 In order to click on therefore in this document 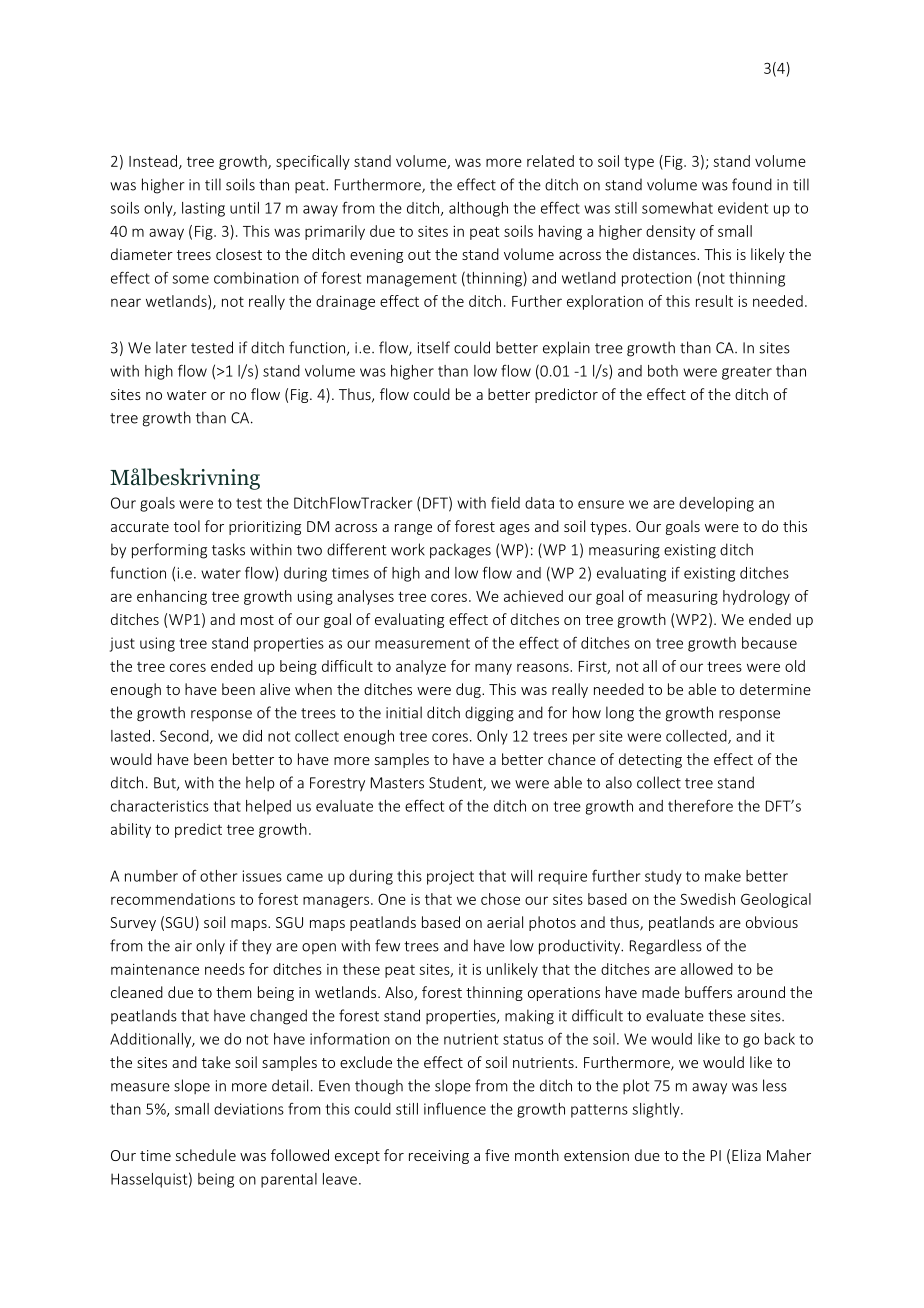, I will do `click(700, 806)`.
